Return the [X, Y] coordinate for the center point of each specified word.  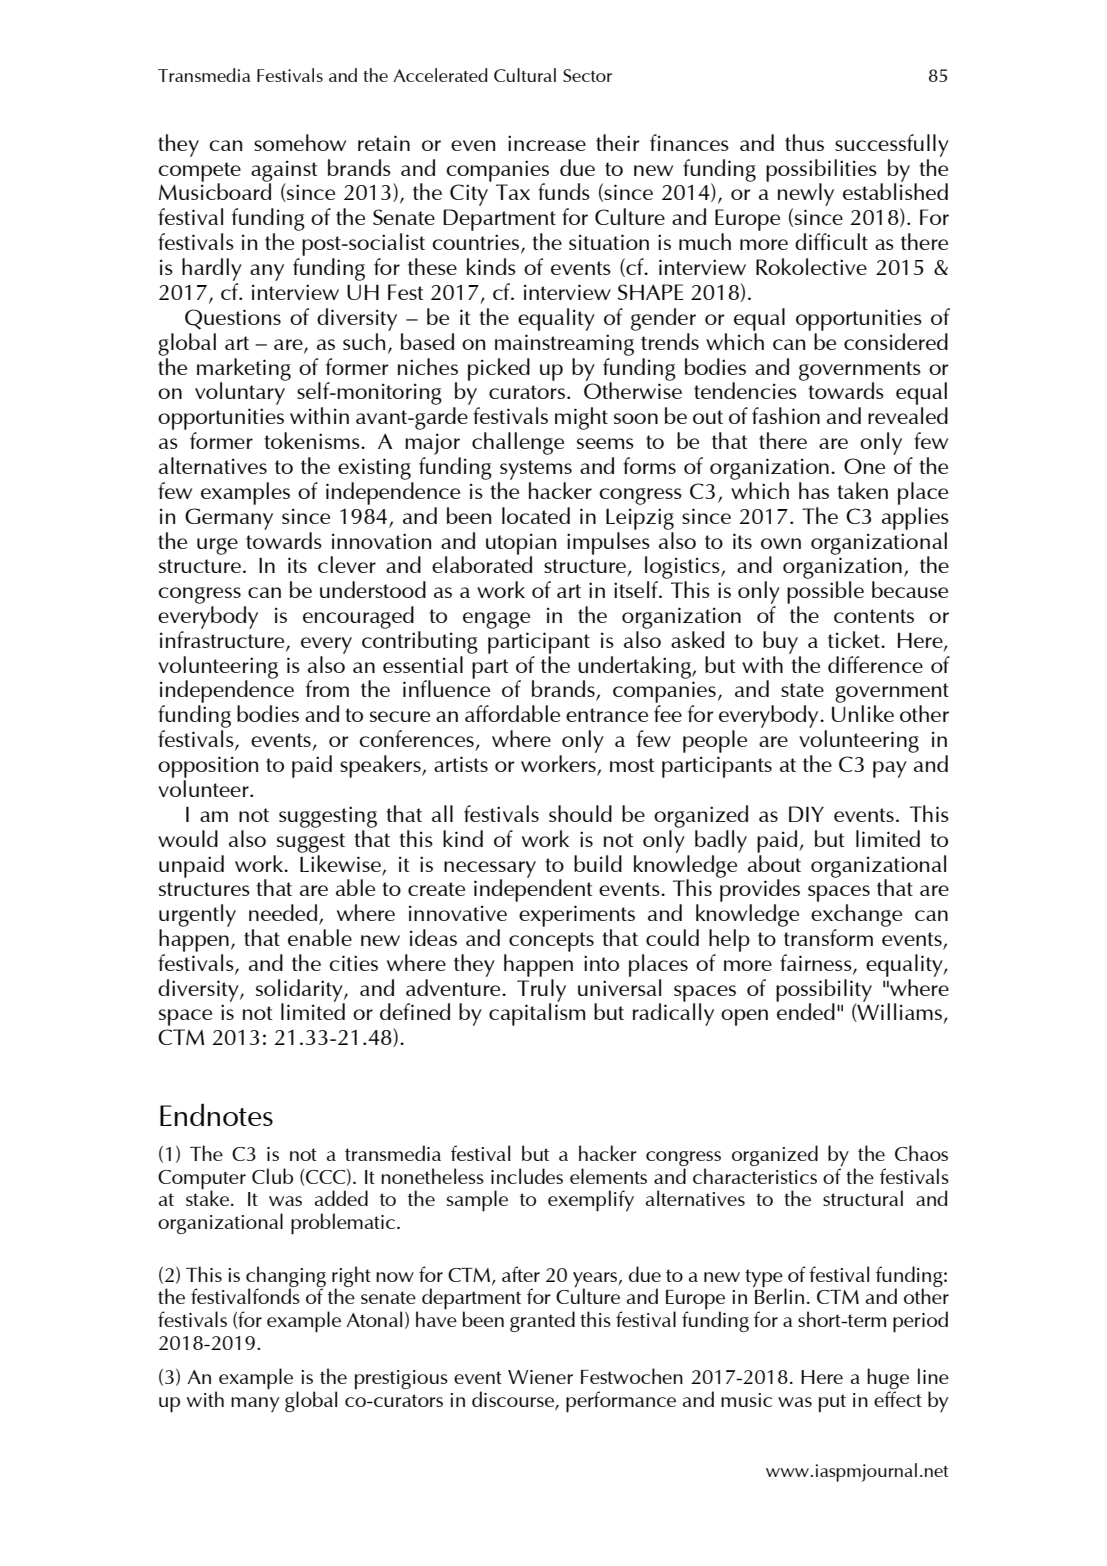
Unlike [863, 713]
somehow [300, 142]
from [327, 688]
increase [547, 143]
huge [888, 1380]
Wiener [540, 1377]
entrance [607, 715]
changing [286, 1277]
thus [804, 142]
